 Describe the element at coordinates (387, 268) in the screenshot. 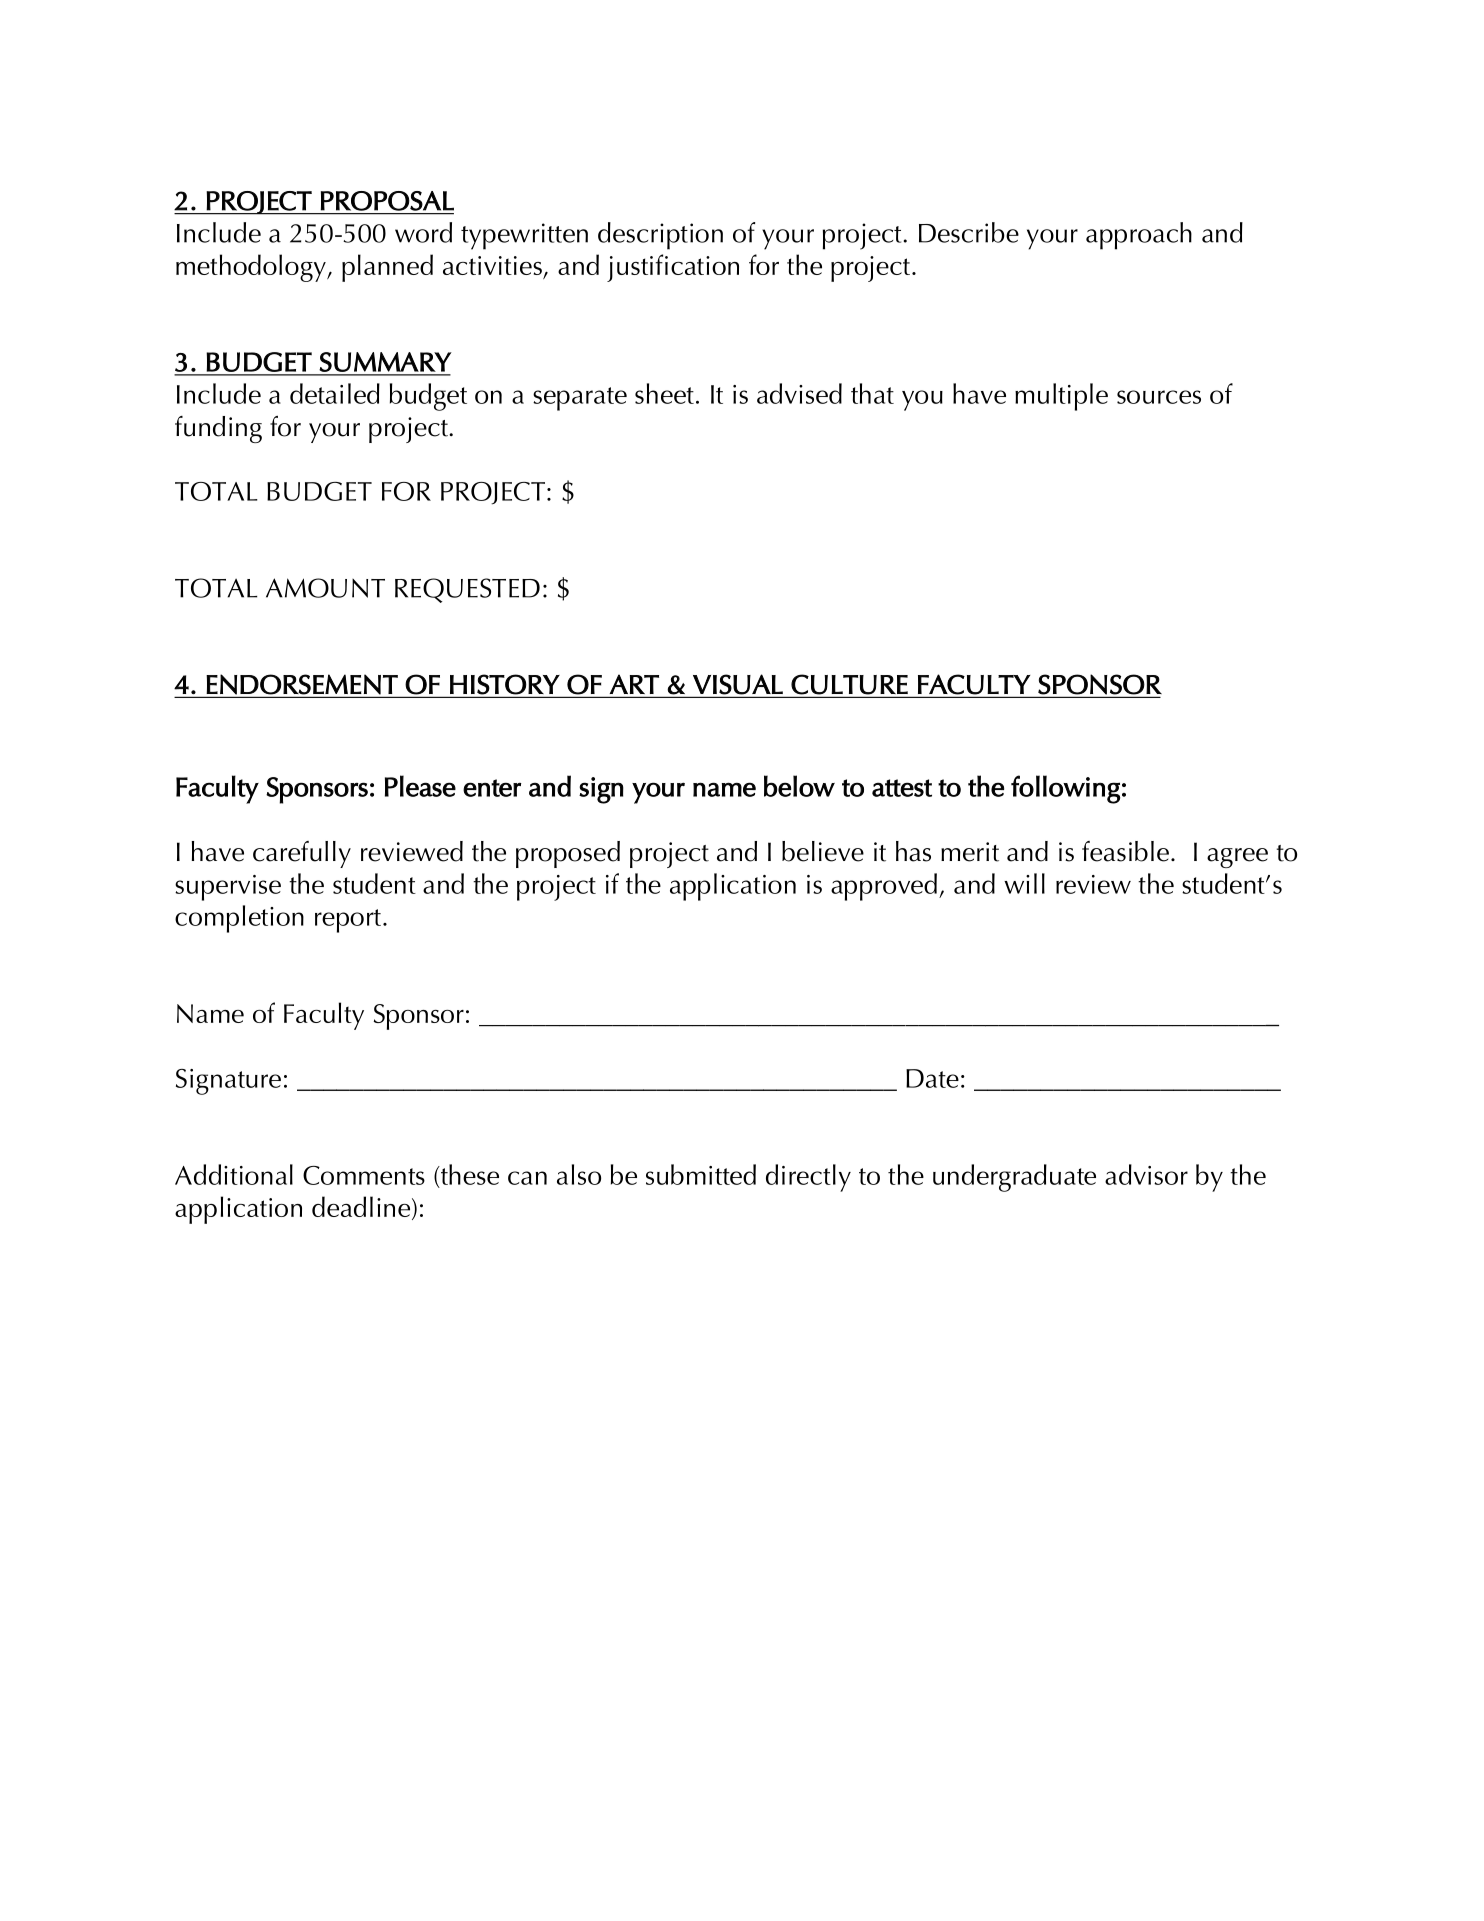

I see `planned` at that location.
